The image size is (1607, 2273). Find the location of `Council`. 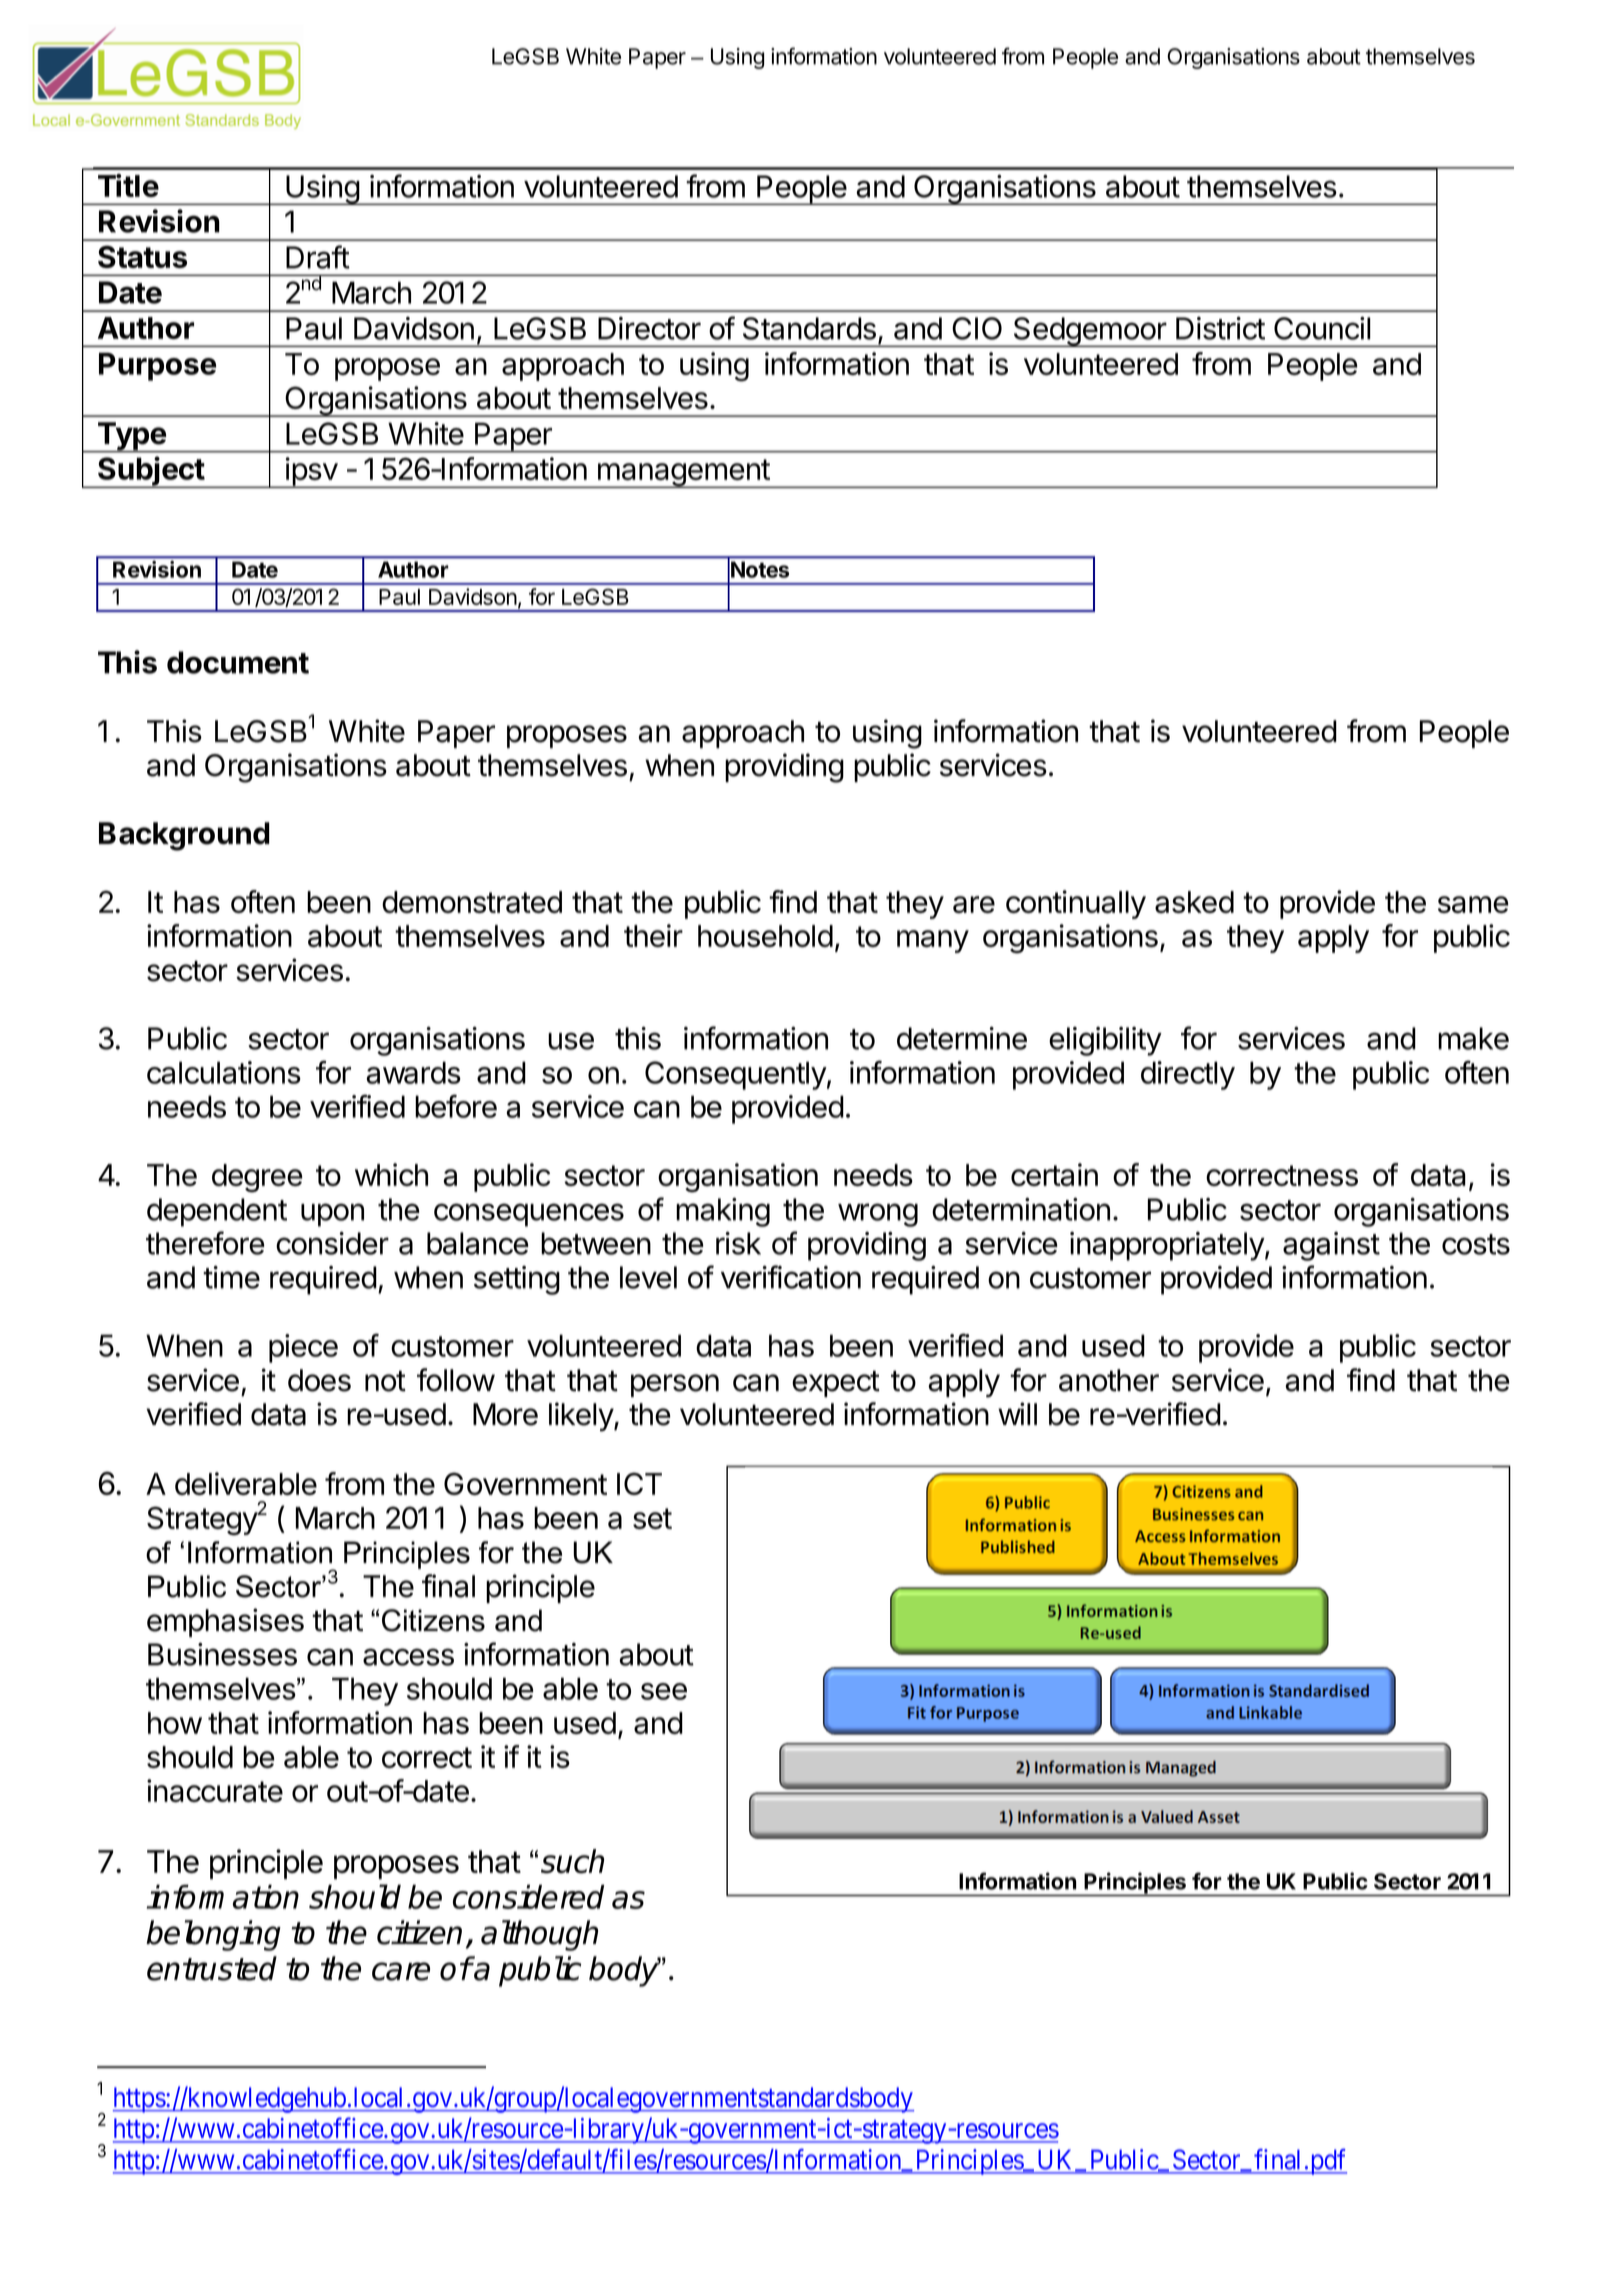

Council is located at coordinates (1322, 328).
